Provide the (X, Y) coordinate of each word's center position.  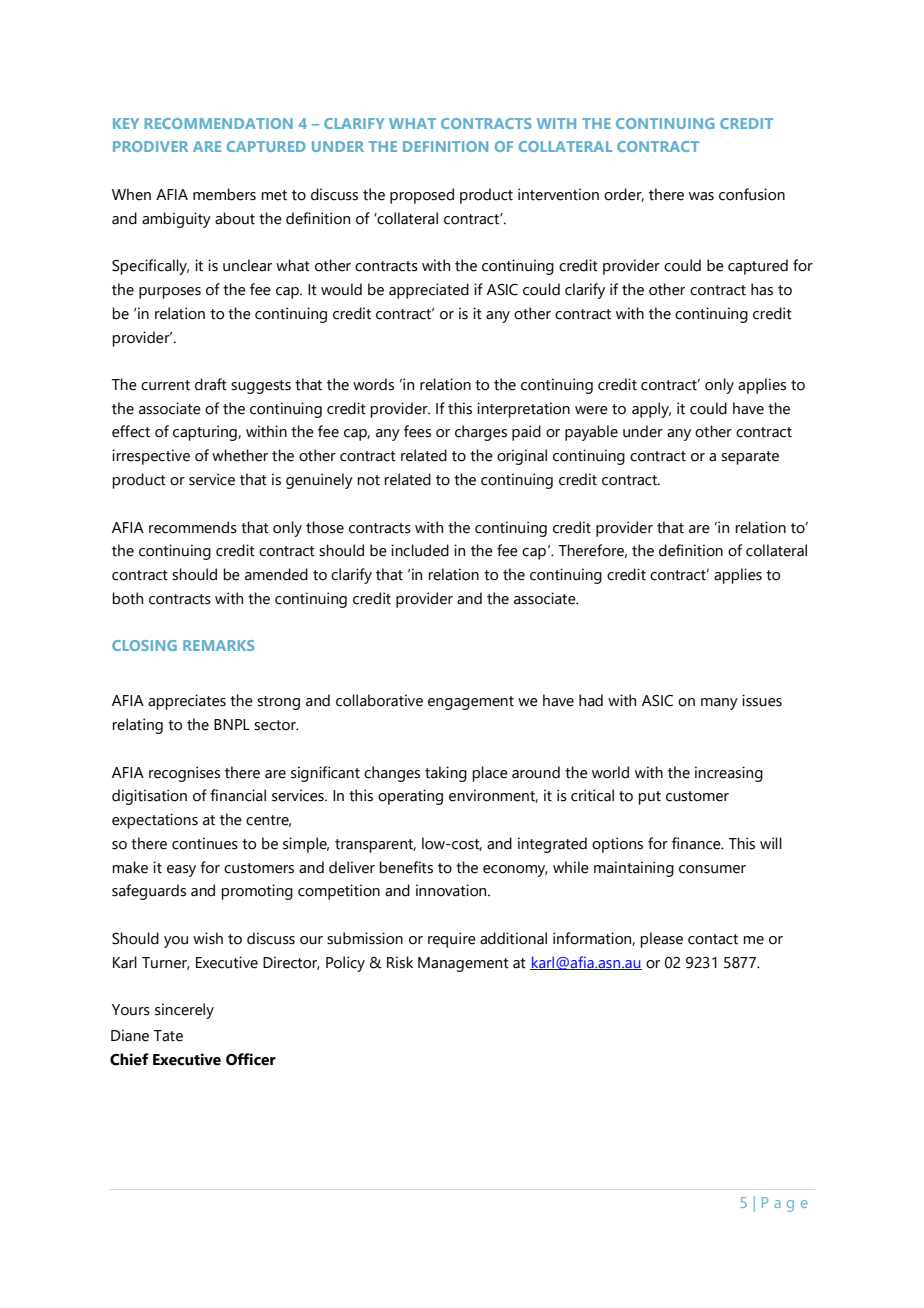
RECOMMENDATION (219, 123)
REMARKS (218, 645)
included (420, 550)
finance (697, 843)
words (373, 384)
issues (762, 700)
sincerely (184, 1011)
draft (211, 384)
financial (238, 795)
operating (410, 797)
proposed (422, 196)
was (701, 196)
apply (651, 410)
